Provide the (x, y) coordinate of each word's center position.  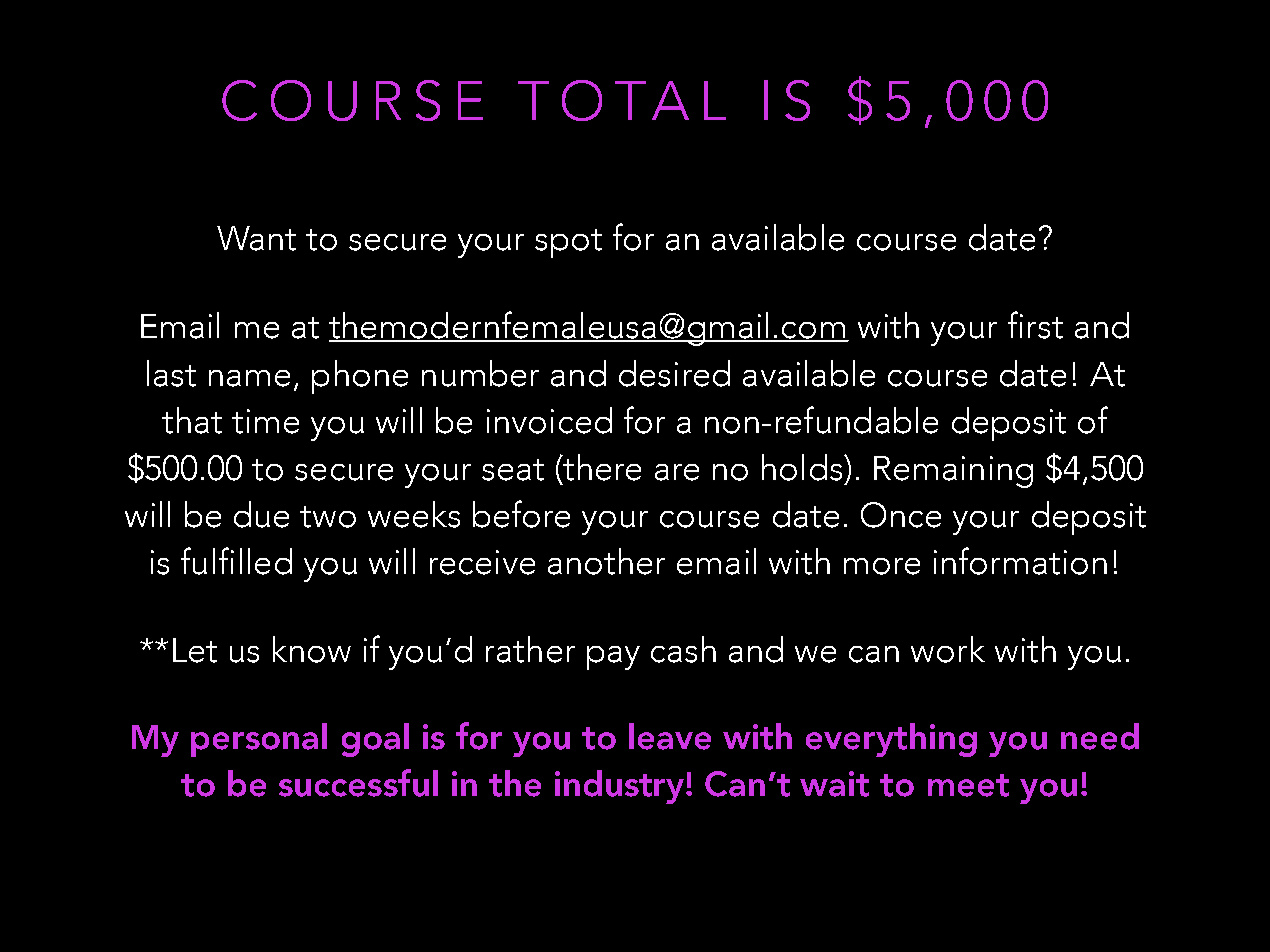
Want (256, 238)
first (1035, 325)
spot (568, 243)
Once (901, 515)
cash (683, 649)
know (312, 649)
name (249, 378)
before (521, 514)
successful (358, 783)
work (948, 649)
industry (621, 787)
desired (674, 373)
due (261, 514)
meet (968, 785)
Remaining (953, 472)
